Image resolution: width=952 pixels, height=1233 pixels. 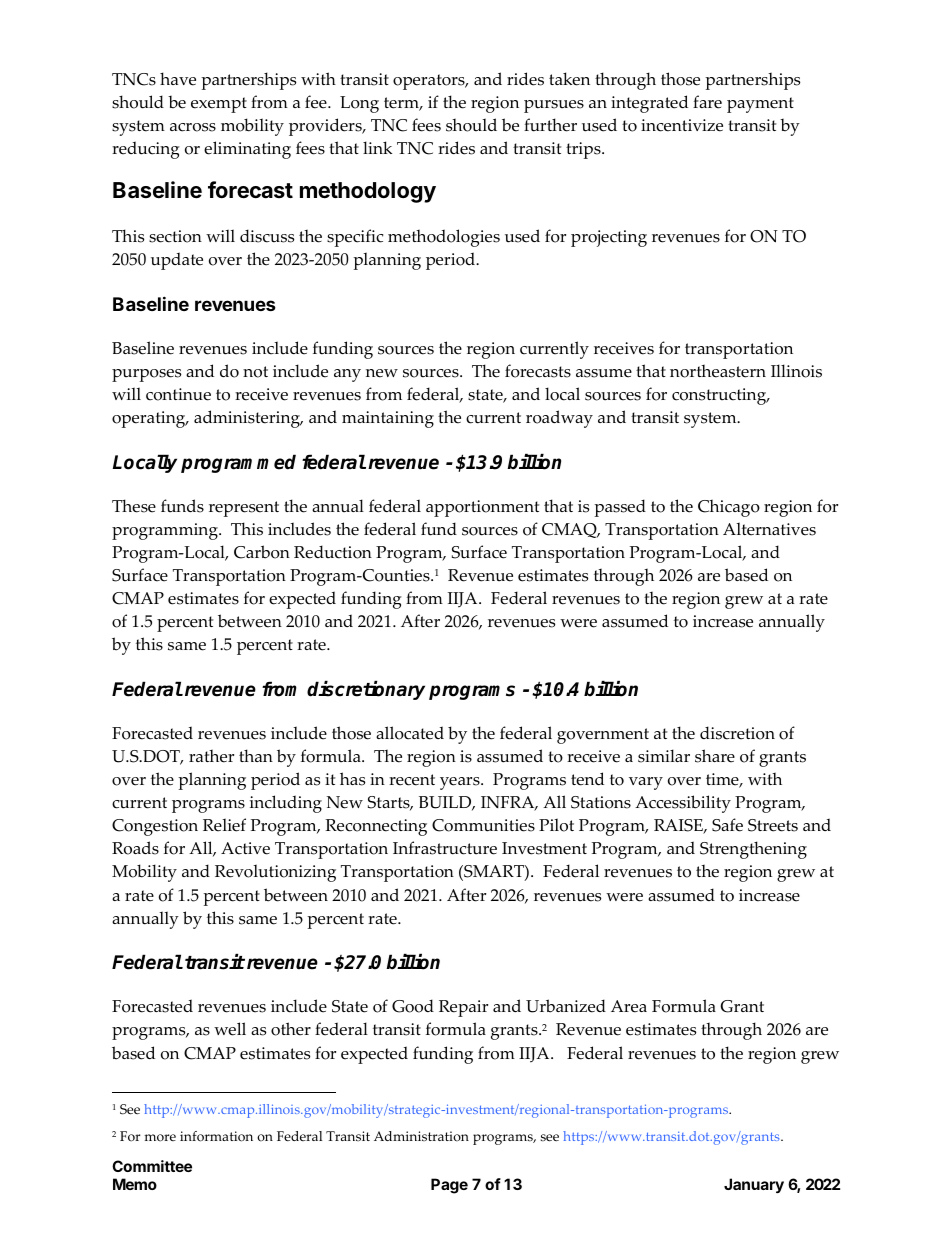 I want to click on exempt, so click(x=219, y=105).
